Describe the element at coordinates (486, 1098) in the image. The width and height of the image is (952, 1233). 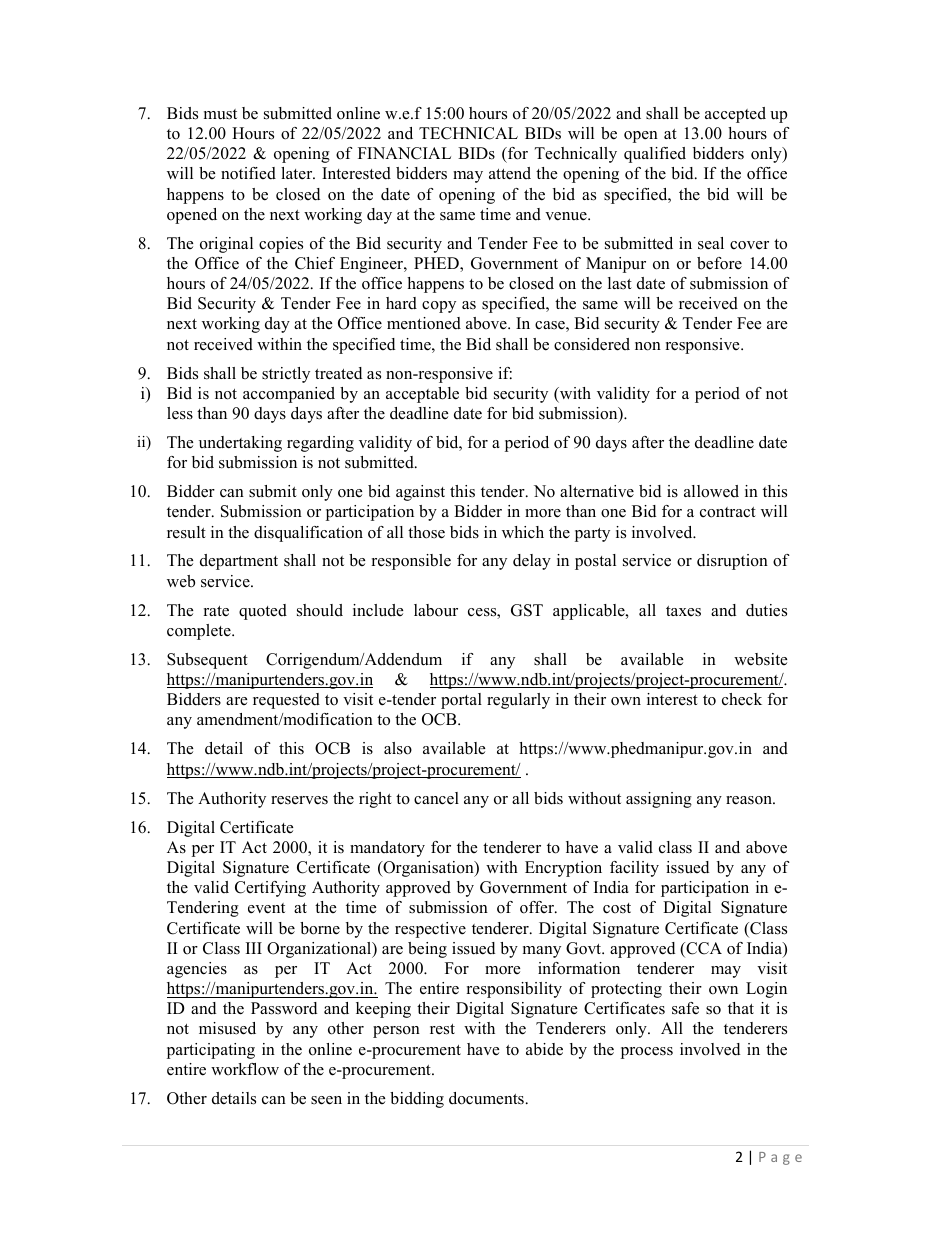
I see `documents` at that location.
